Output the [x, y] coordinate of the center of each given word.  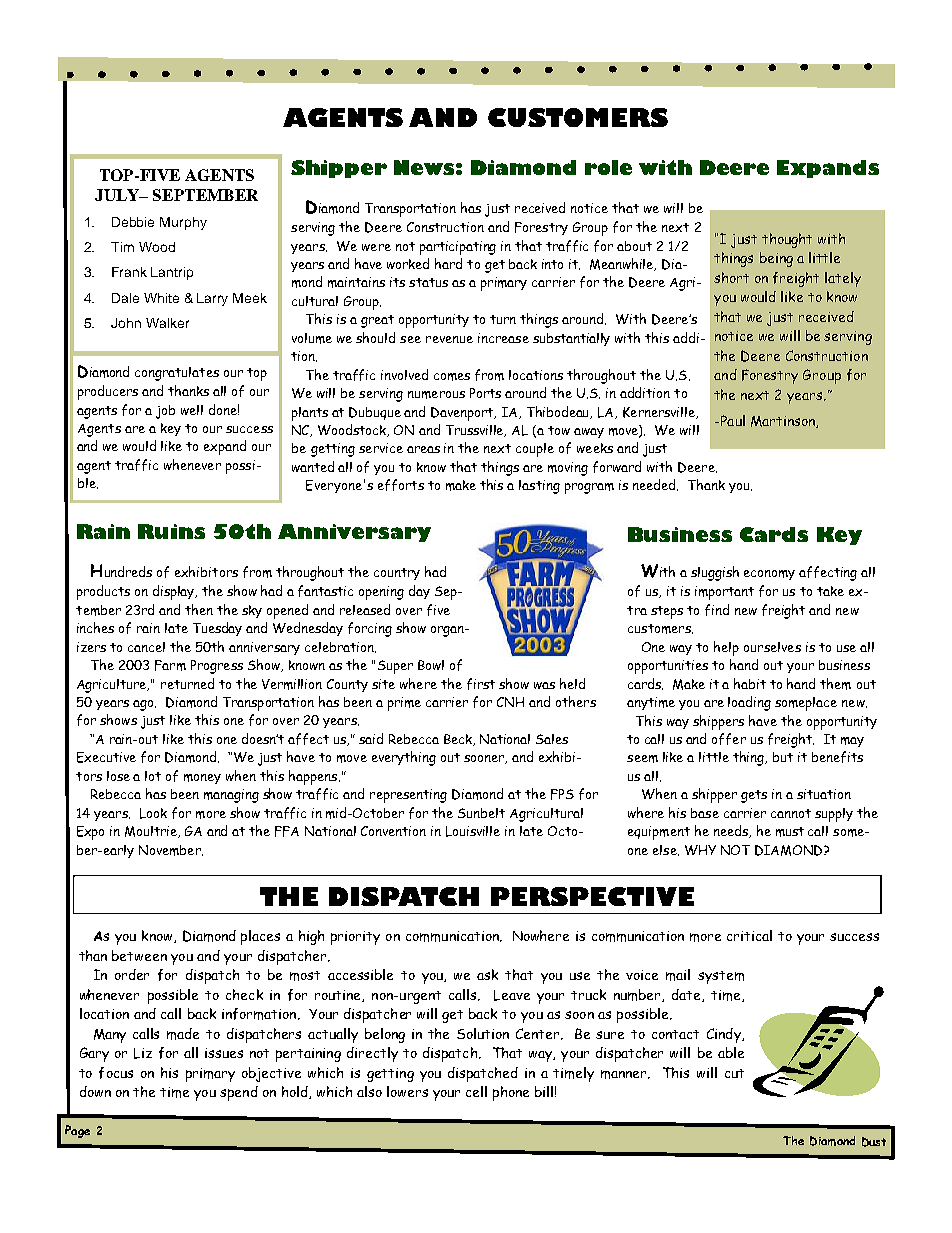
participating [458, 248]
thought [787, 240]
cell [476, 1091]
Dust [874, 1142]
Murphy [183, 223]
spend [239, 1093]
